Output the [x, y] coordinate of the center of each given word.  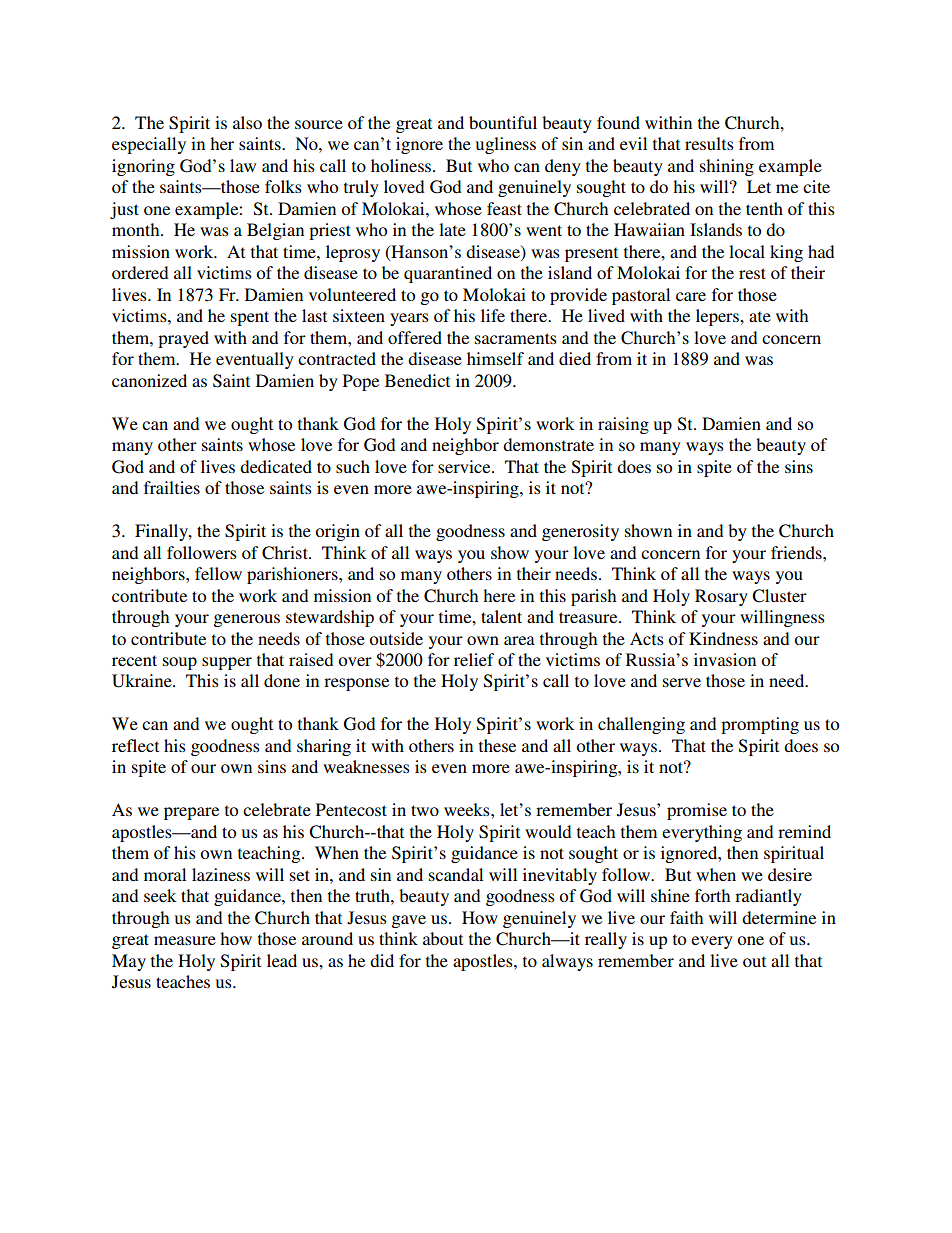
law [243, 165]
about [443, 938]
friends [797, 552]
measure [185, 940]
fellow [218, 573]
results [709, 143]
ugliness [506, 145]
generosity [580, 532]
